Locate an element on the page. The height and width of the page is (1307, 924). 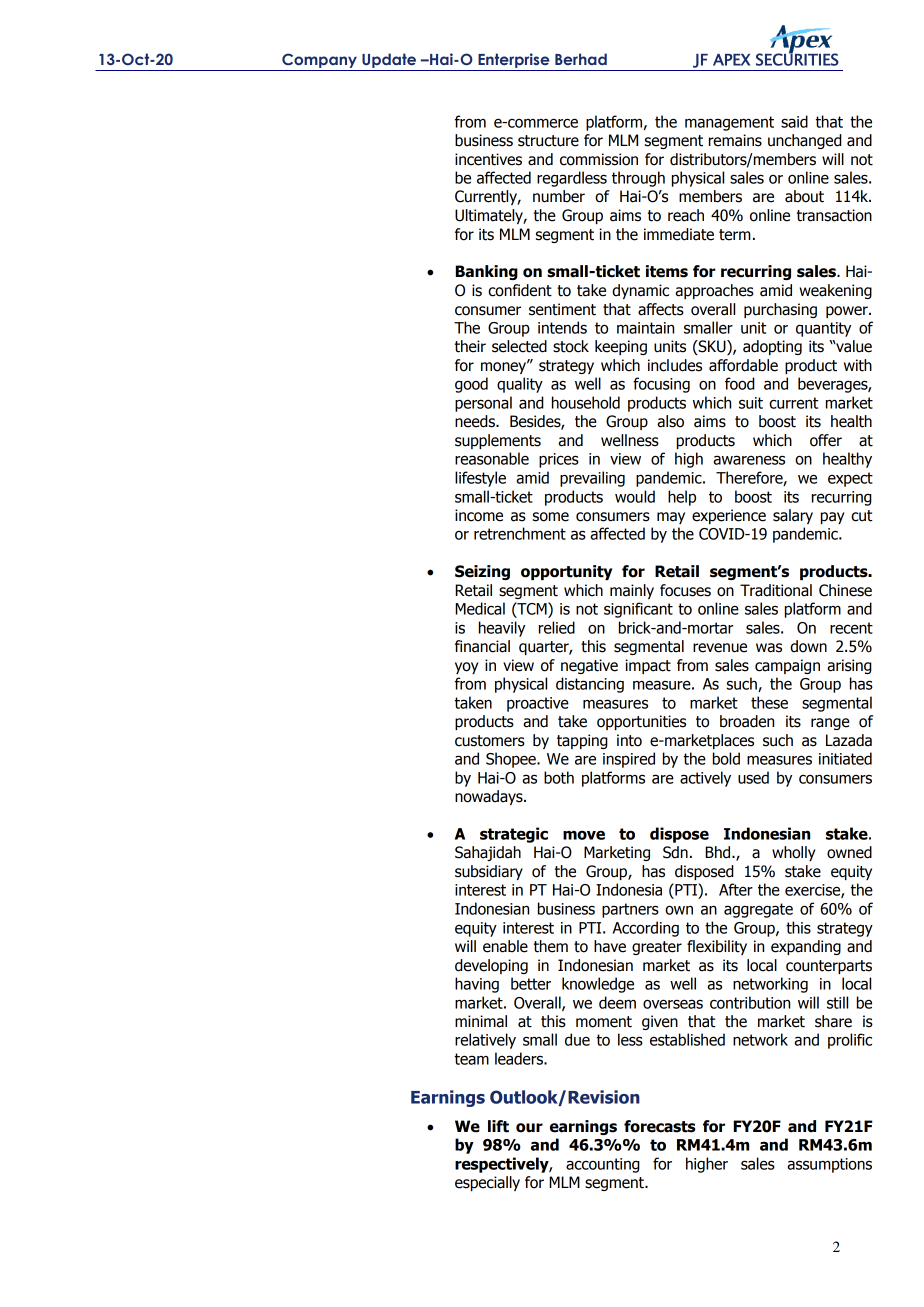
both is located at coordinates (559, 777).
